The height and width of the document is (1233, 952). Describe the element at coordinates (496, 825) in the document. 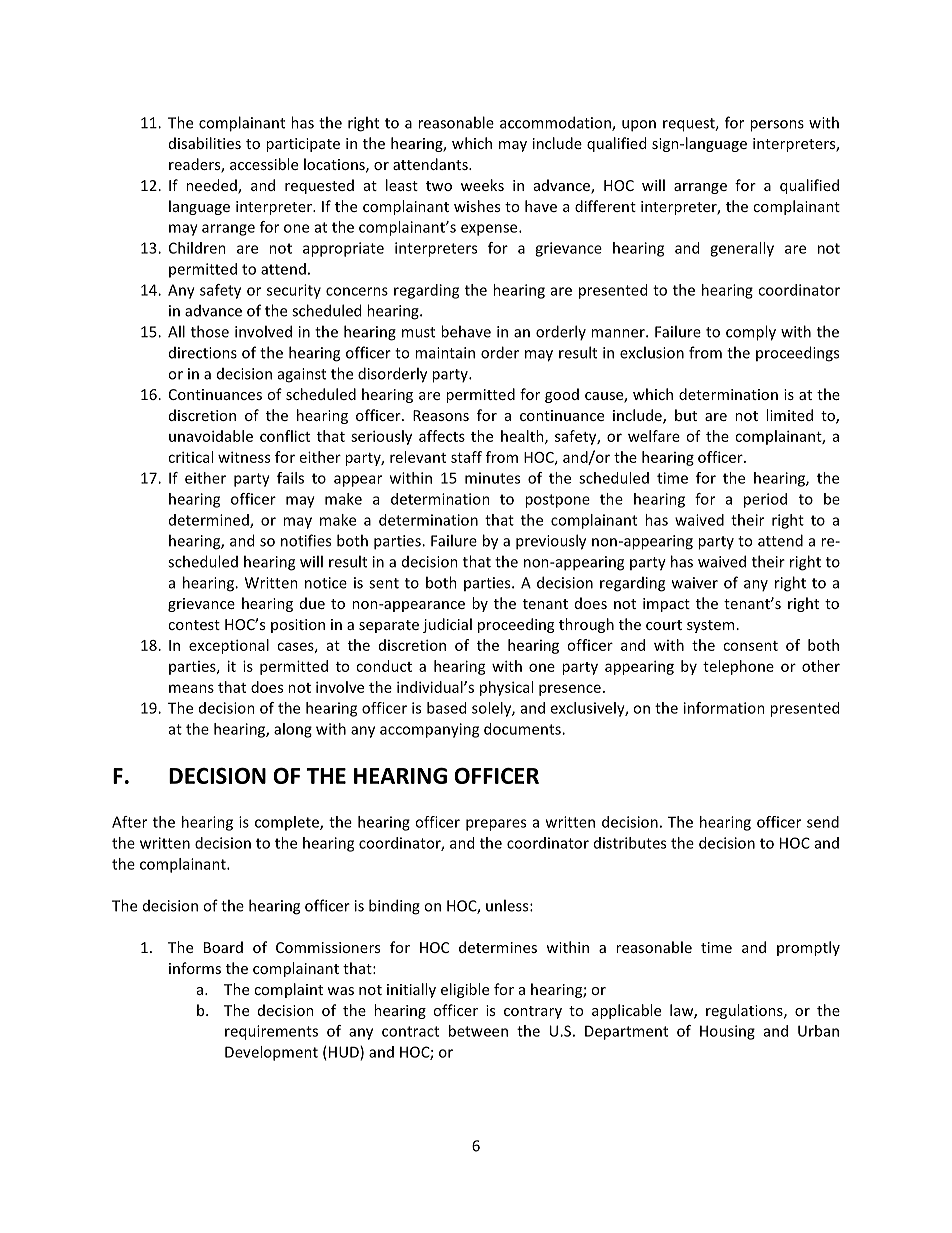

I see `prepares` at that location.
